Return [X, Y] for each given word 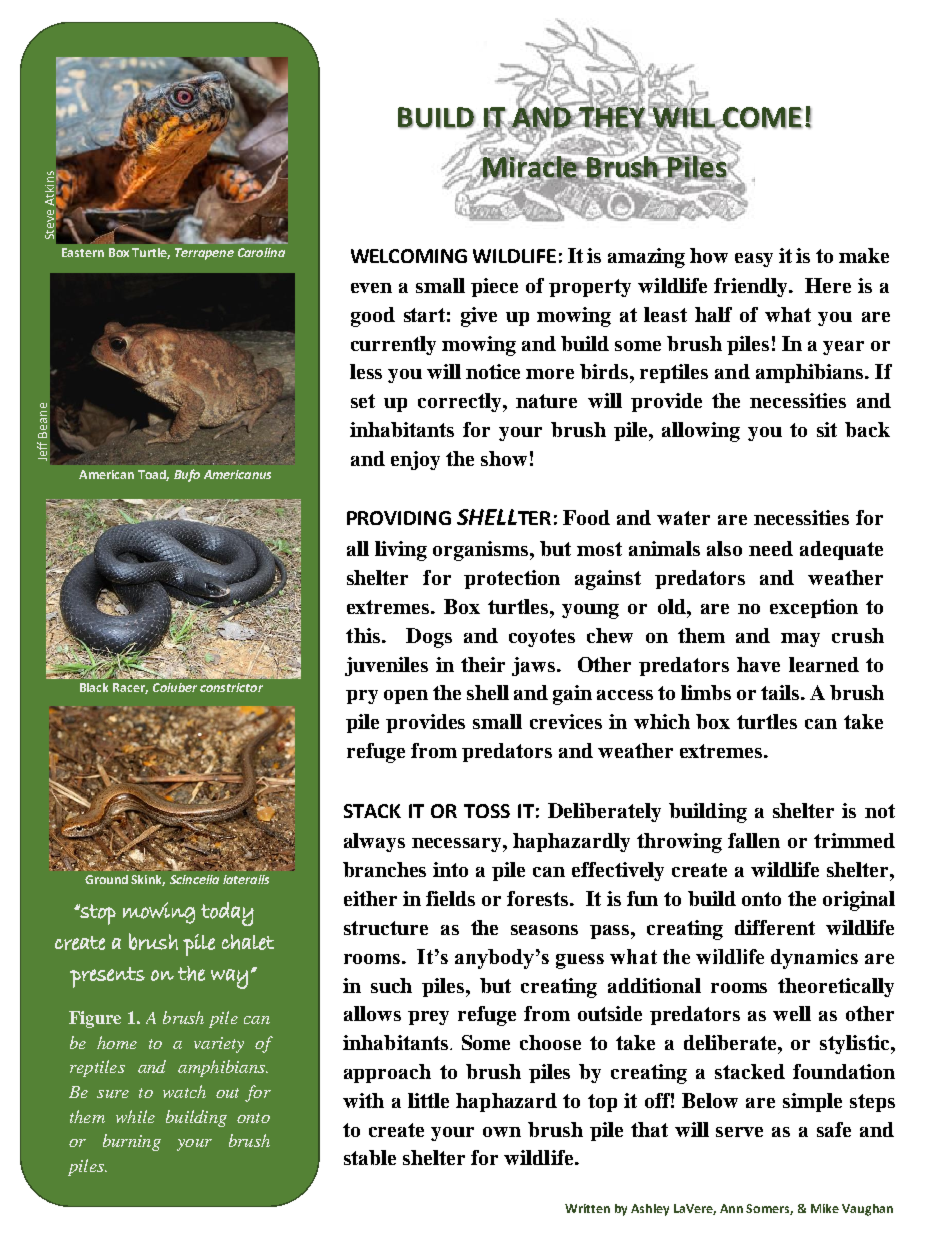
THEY [612, 117]
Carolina [261, 252]
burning [132, 1142]
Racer [130, 688]
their [483, 664]
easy [754, 260]
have [758, 664]
